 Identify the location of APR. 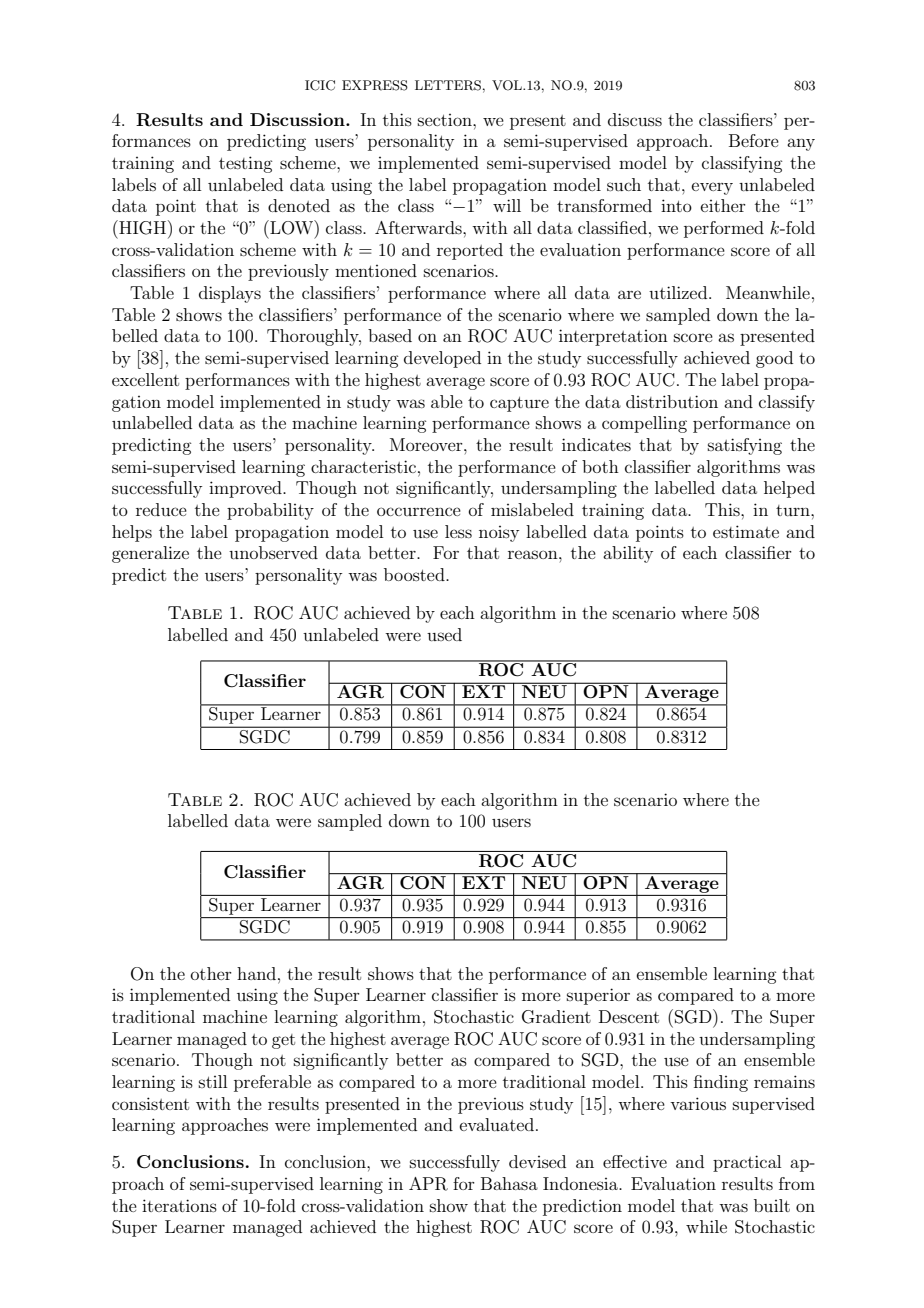
(428, 1184).
